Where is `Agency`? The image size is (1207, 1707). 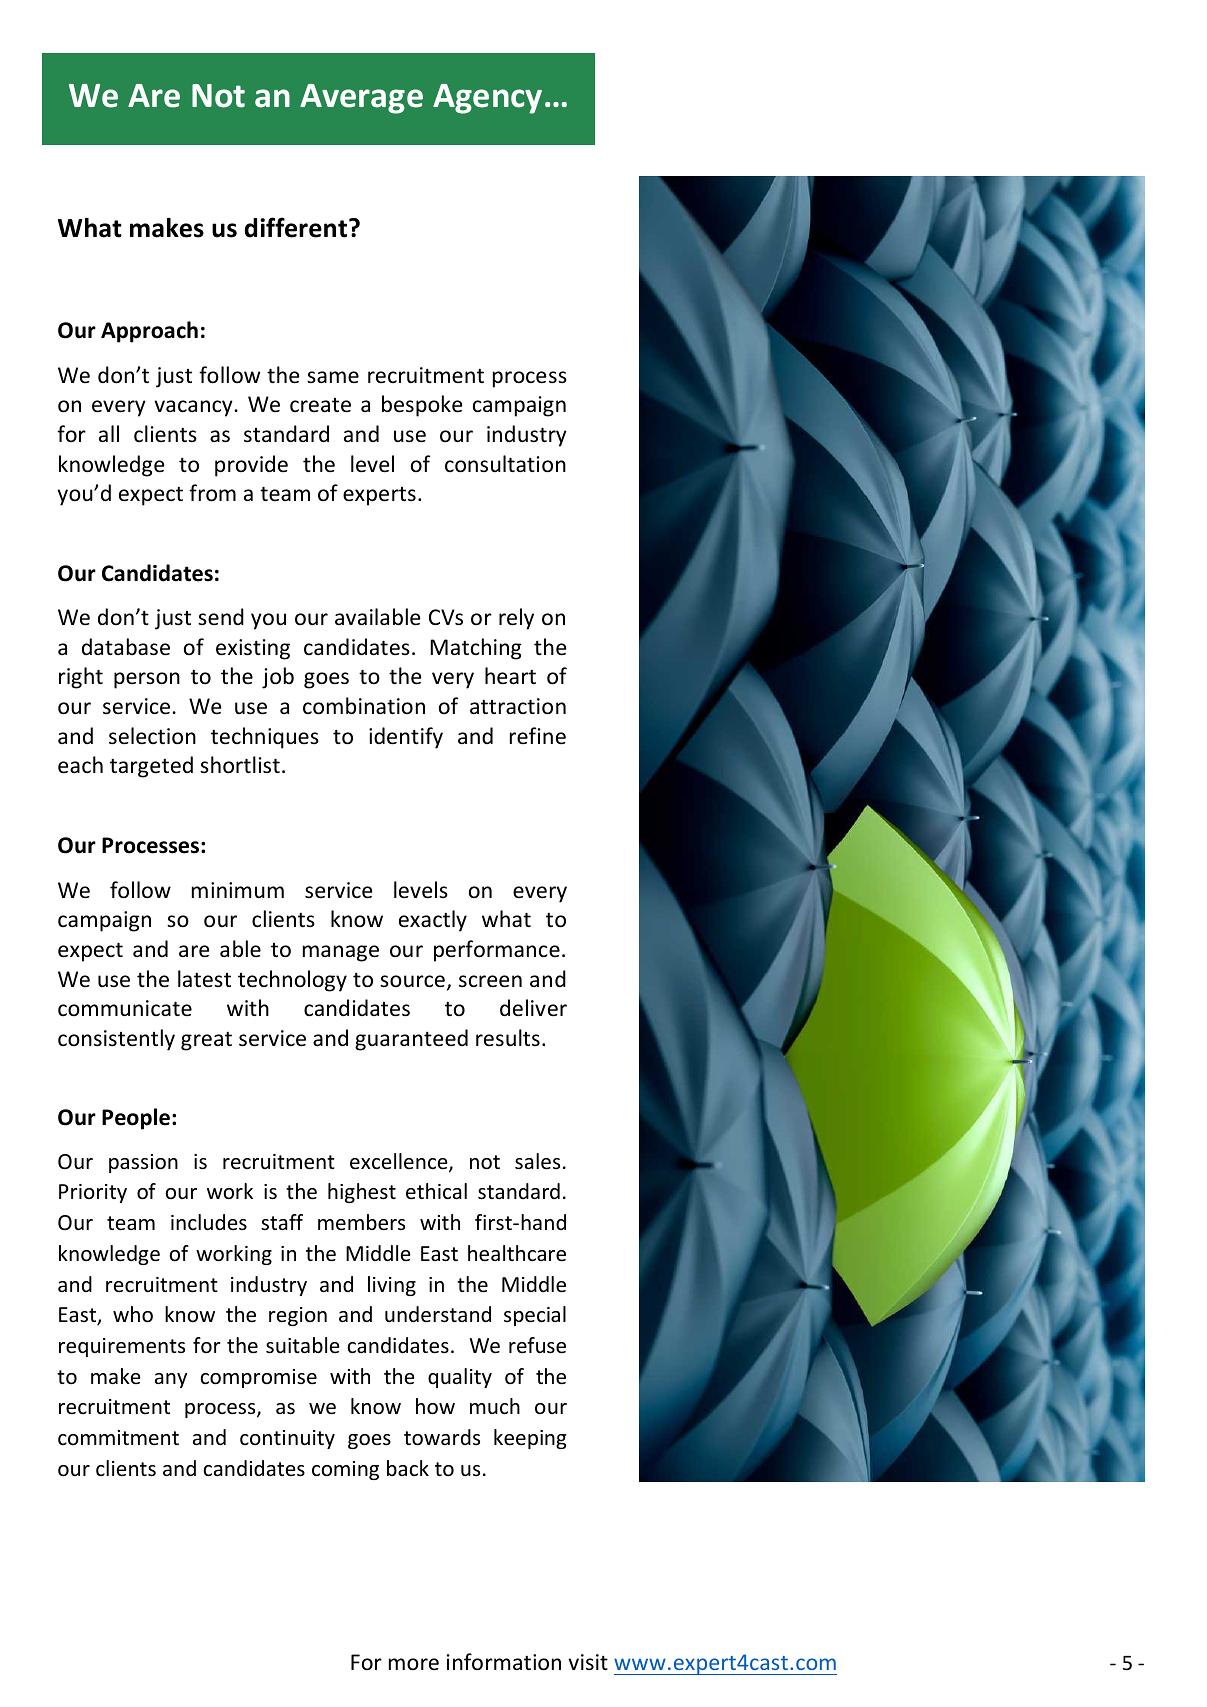 Agency is located at coordinates (487, 99).
